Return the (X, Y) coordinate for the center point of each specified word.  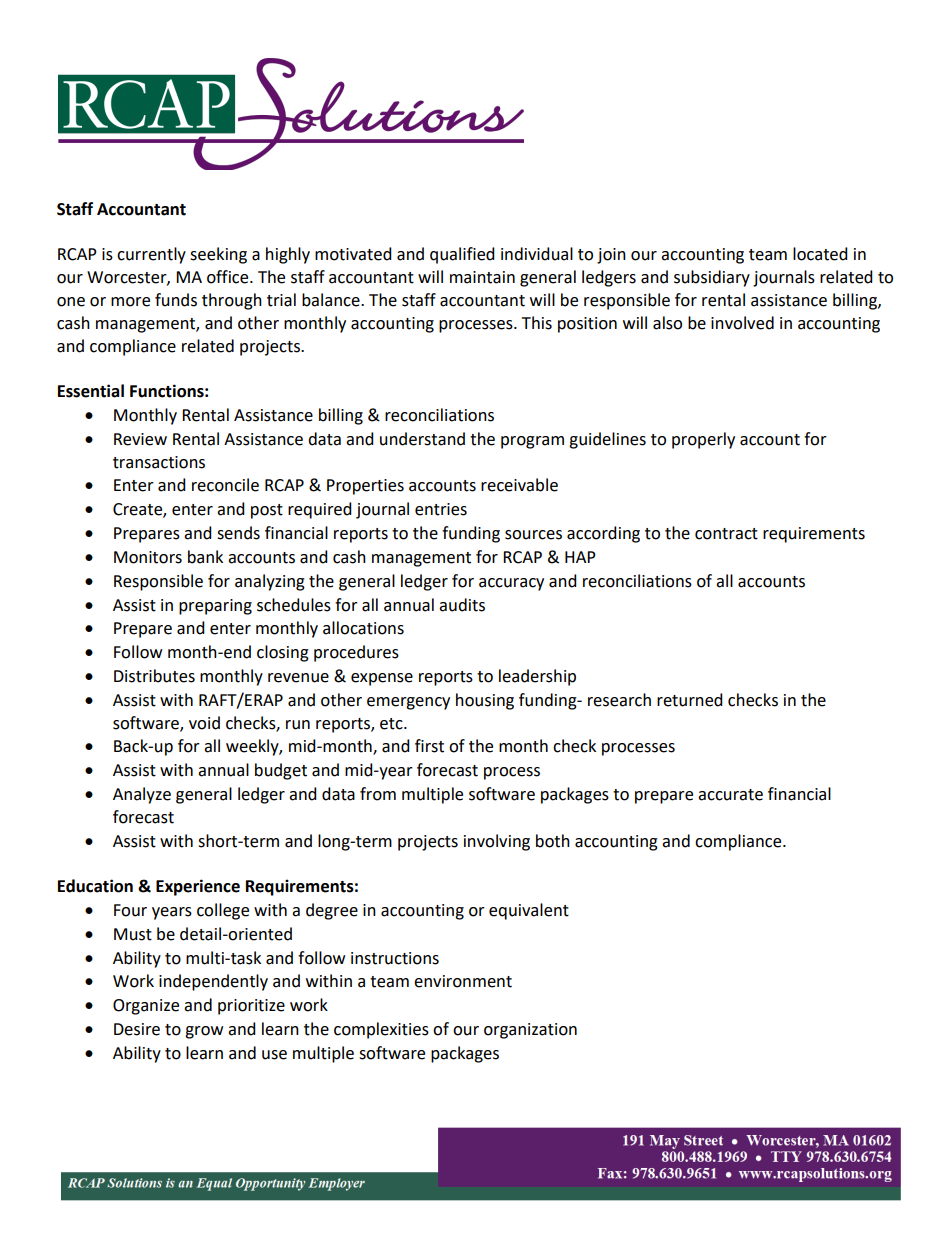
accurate (730, 795)
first (429, 746)
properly (703, 440)
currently (151, 255)
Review (140, 439)
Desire (137, 1029)
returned (690, 700)
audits (462, 605)
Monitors (148, 557)
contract (726, 534)
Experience (198, 887)
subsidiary (712, 278)
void (204, 723)
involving (497, 842)
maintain (482, 277)
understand (422, 439)
